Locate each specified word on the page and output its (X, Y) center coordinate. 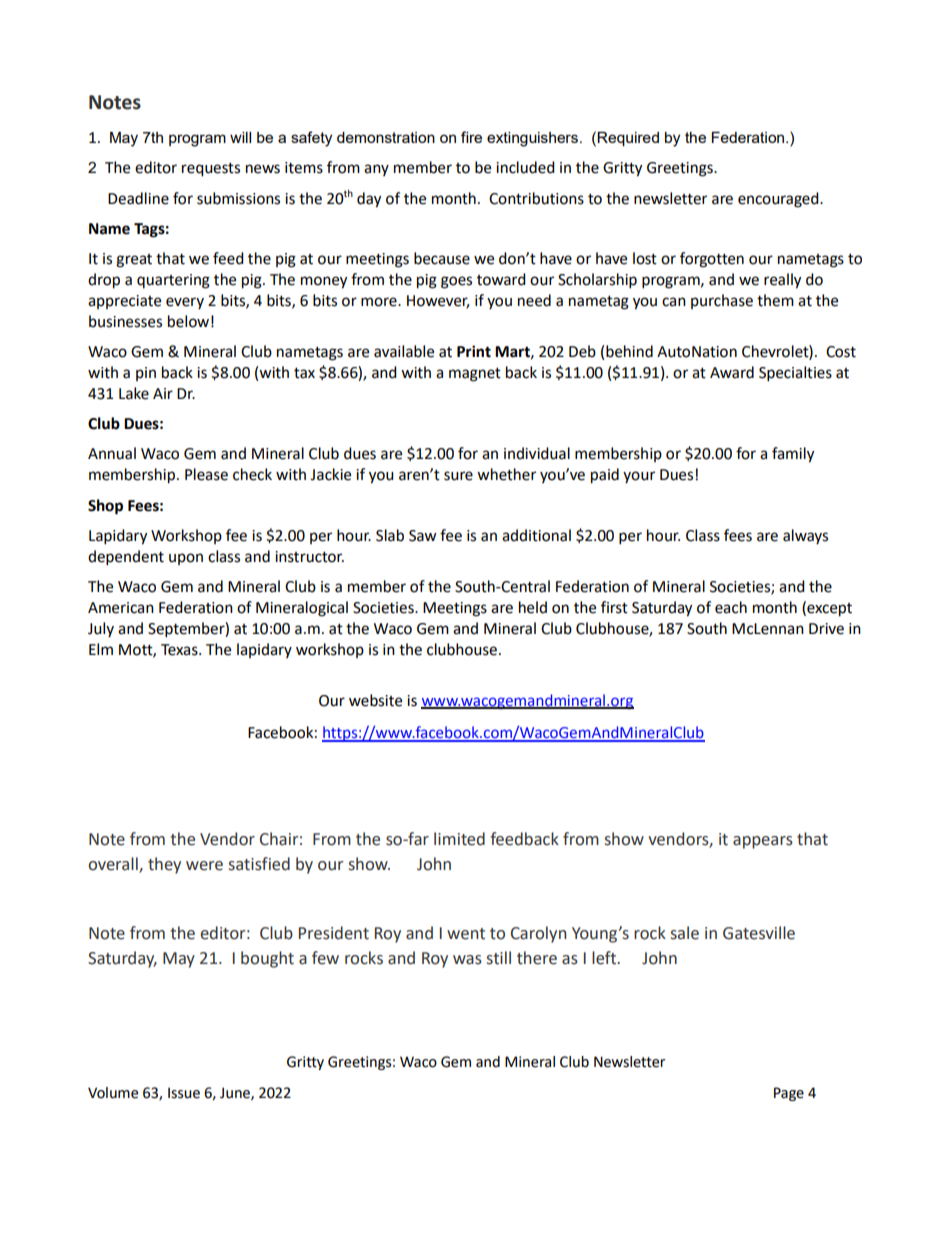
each (731, 607)
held (533, 607)
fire (471, 137)
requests (211, 170)
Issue (184, 1093)
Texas (180, 650)
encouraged (779, 200)
